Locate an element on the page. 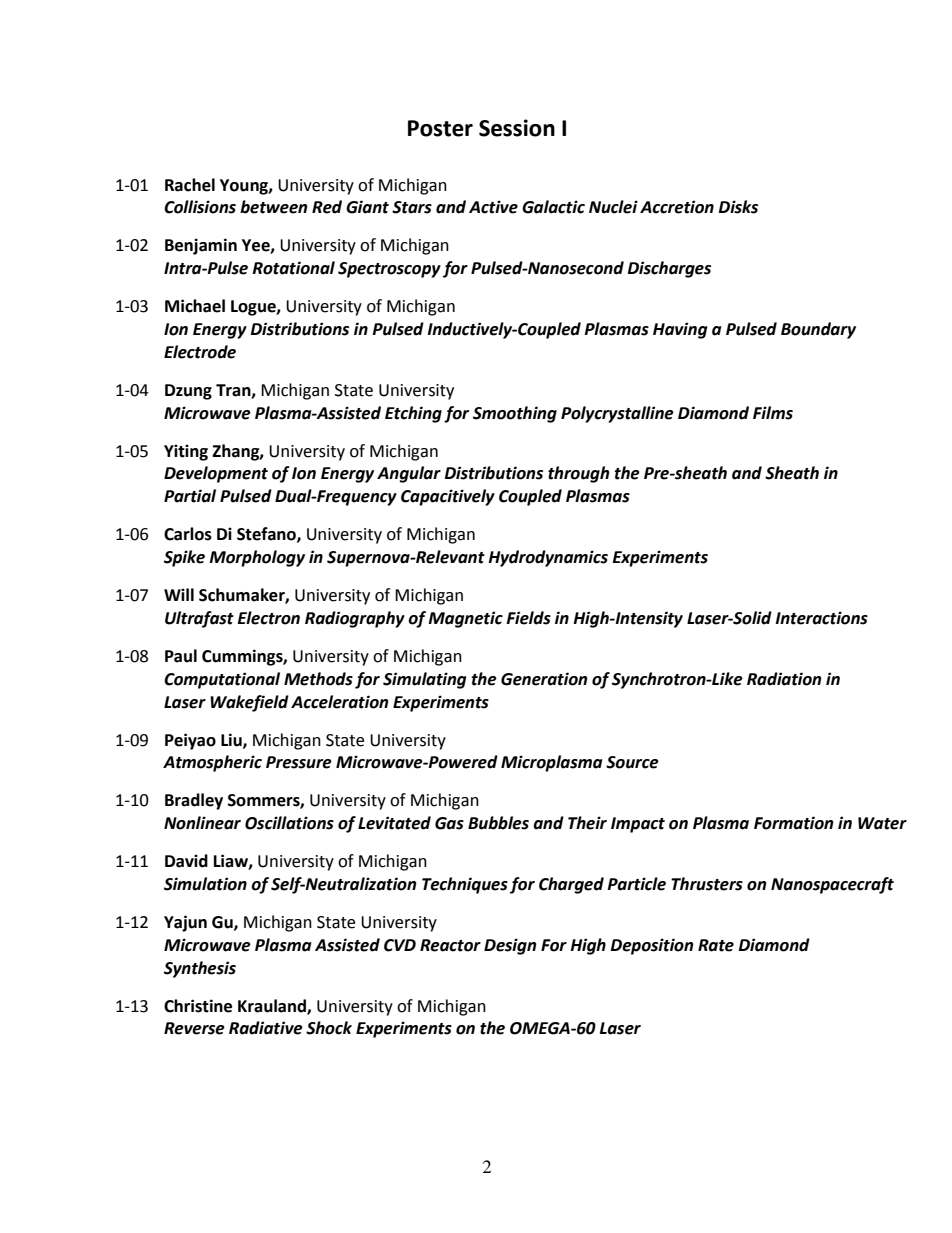 This document has height=1233, width=952. between is located at coordinates (274, 207).
